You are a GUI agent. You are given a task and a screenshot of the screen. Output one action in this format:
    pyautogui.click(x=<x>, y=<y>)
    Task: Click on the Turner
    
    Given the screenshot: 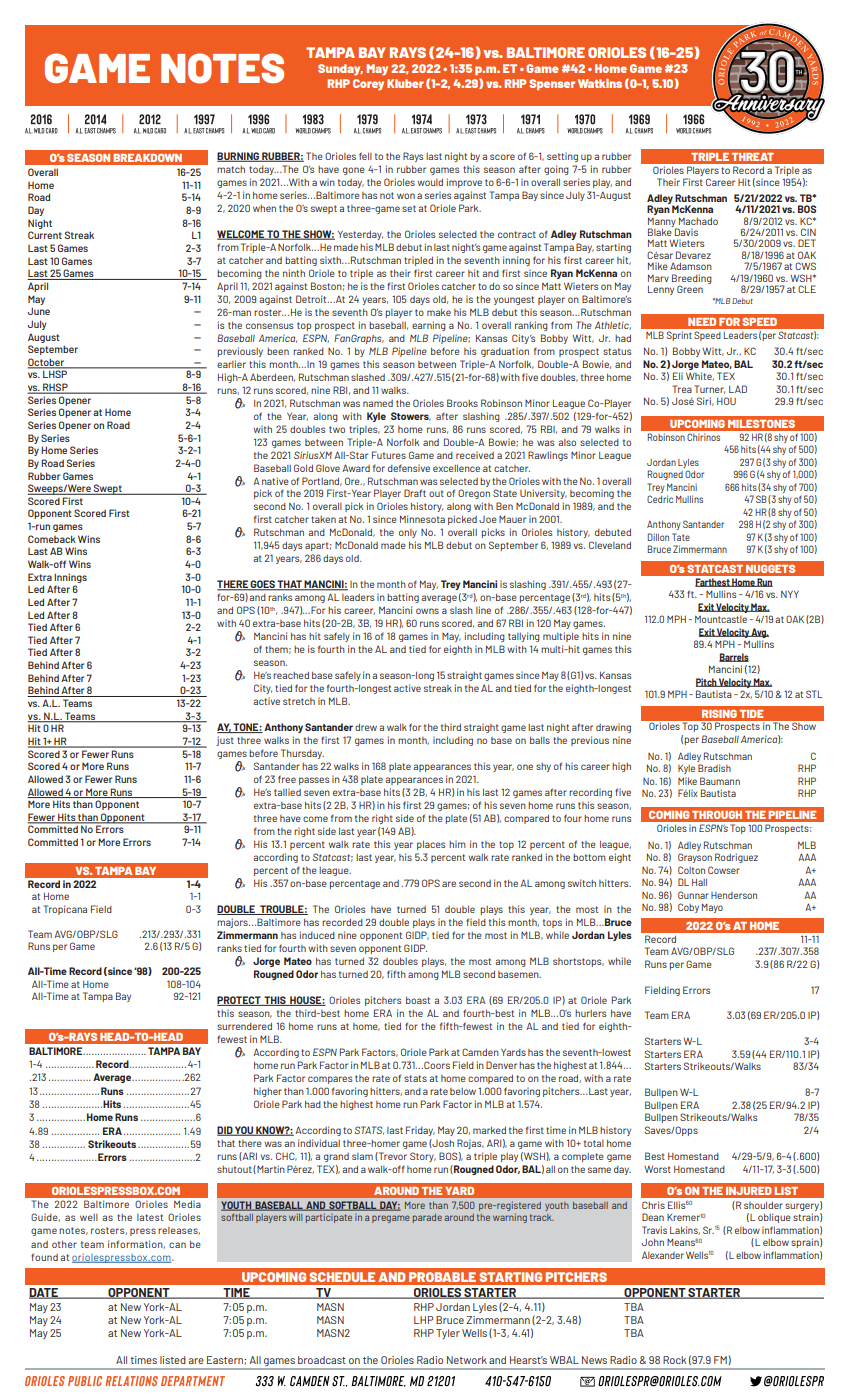 What is the action you would take?
    pyautogui.click(x=710, y=389)
